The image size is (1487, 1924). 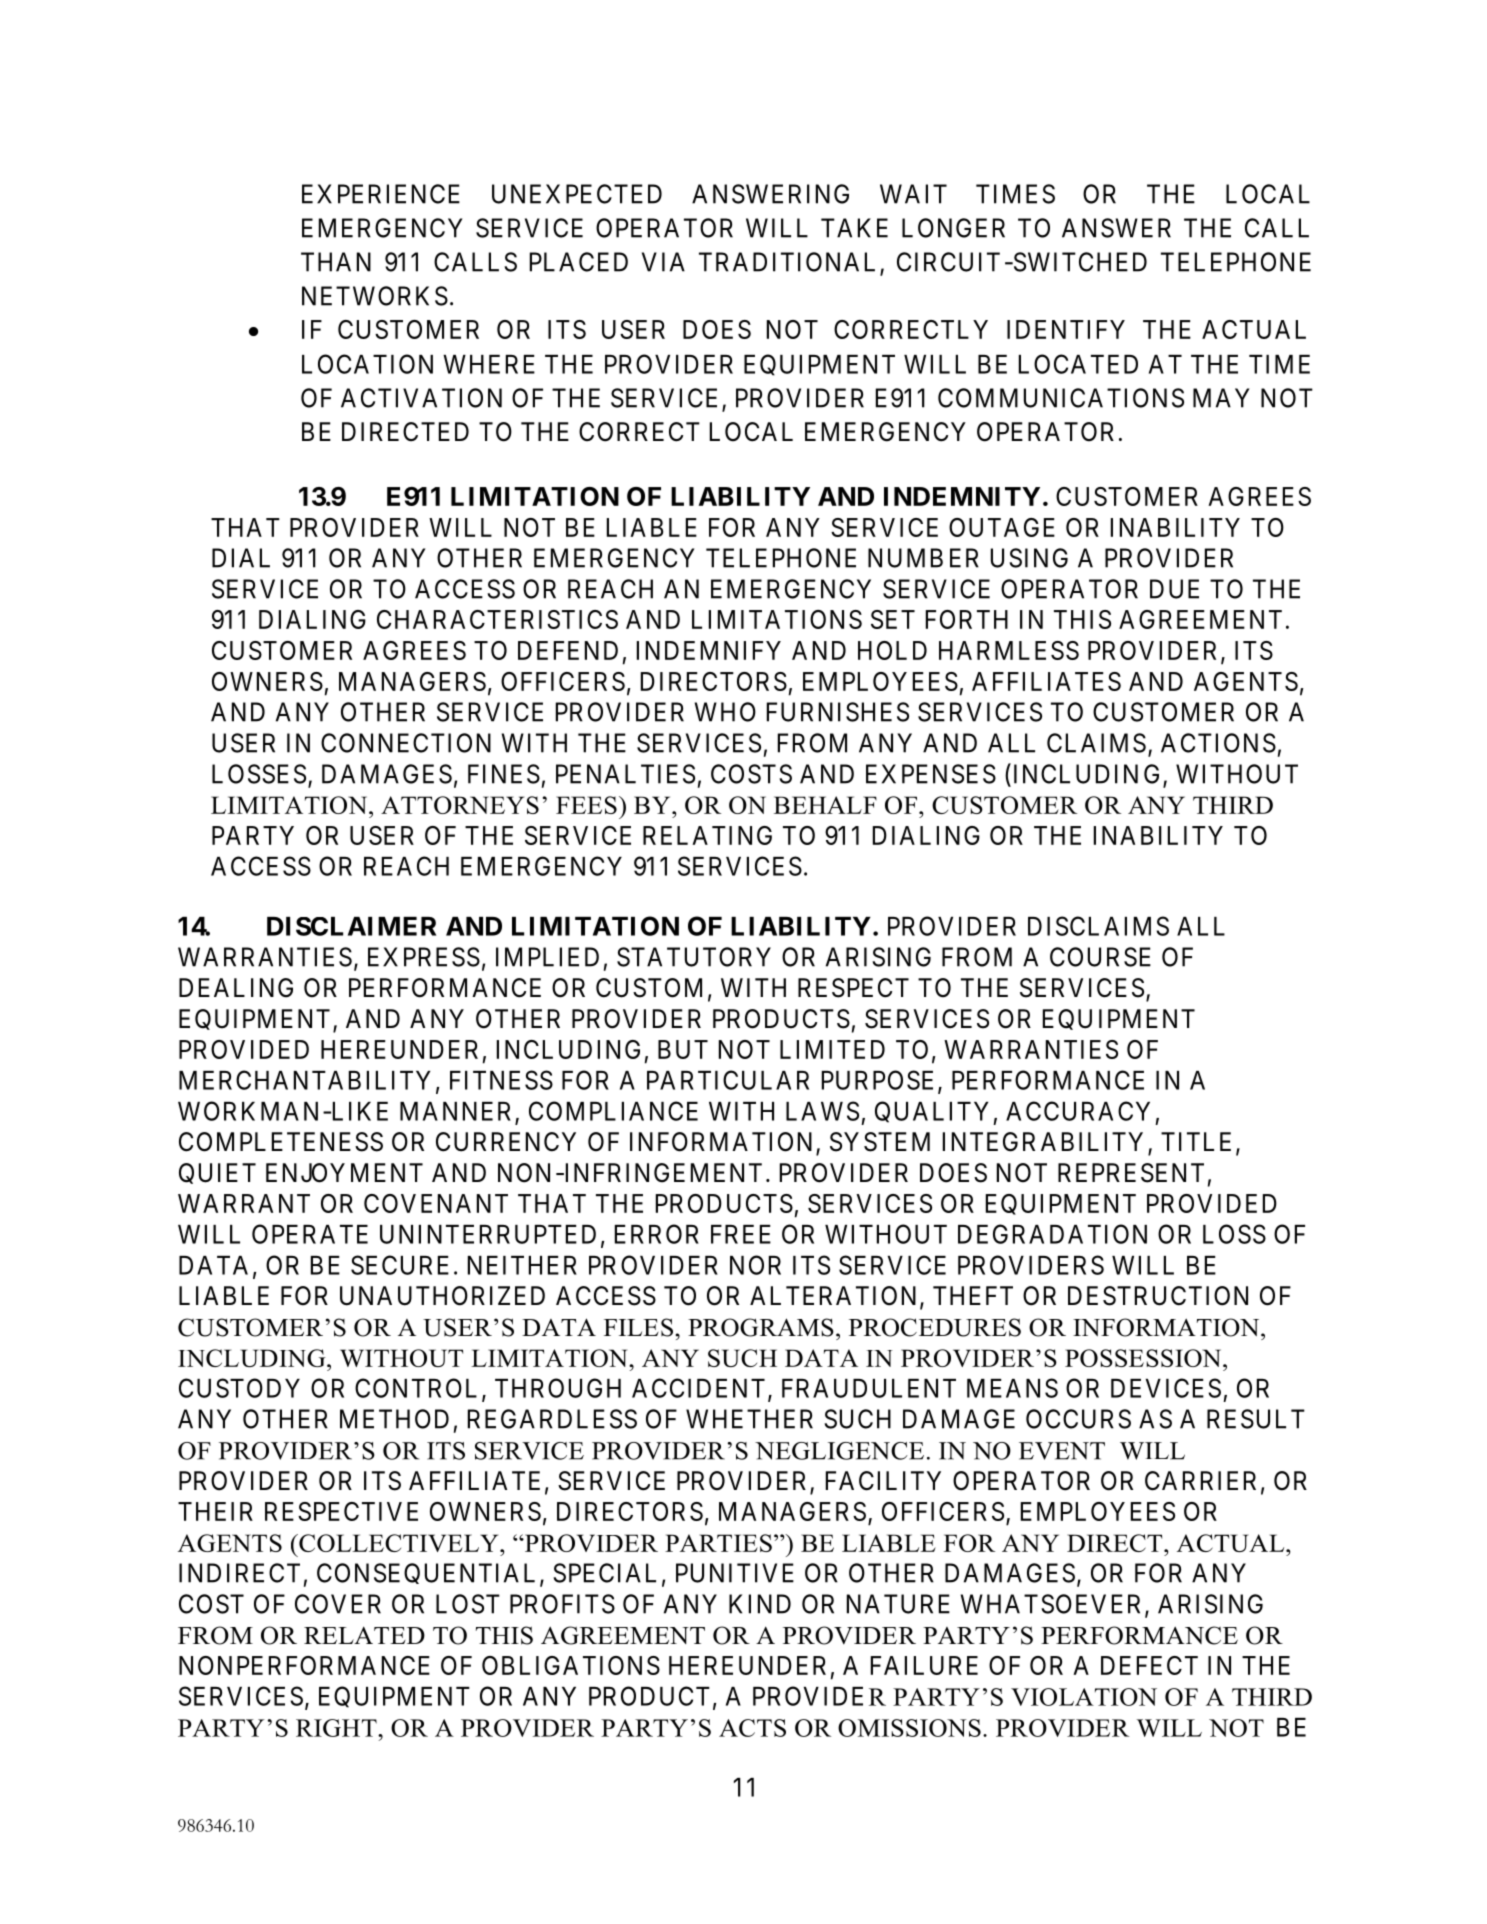 I want to click on ENJOYMENT, so click(x=344, y=1173).
